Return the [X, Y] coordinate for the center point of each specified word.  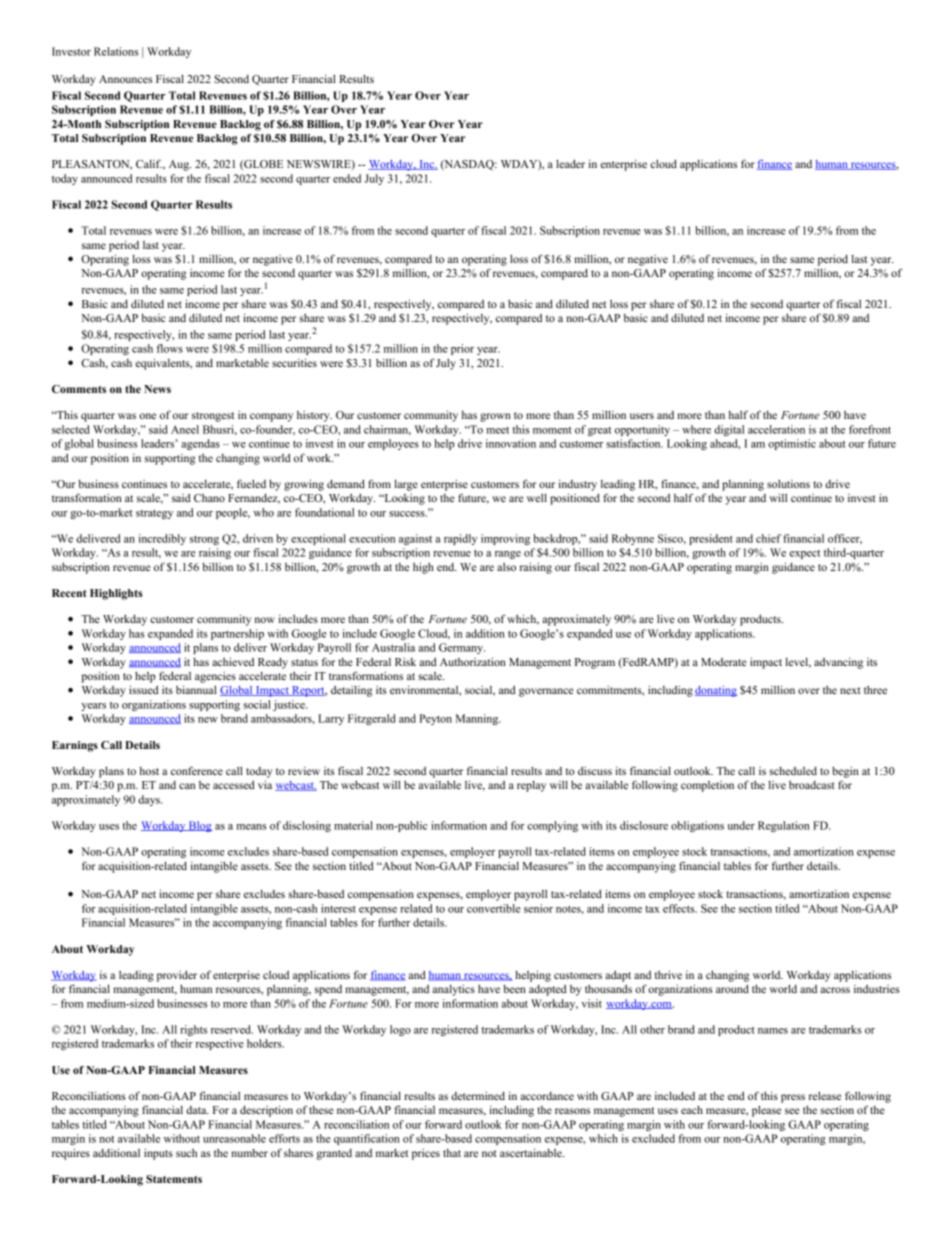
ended [347, 178]
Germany [462, 648]
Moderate [724, 662]
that [452, 1153]
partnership [237, 634]
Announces [126, 79]
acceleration [776, 429]
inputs [158, 1154]
